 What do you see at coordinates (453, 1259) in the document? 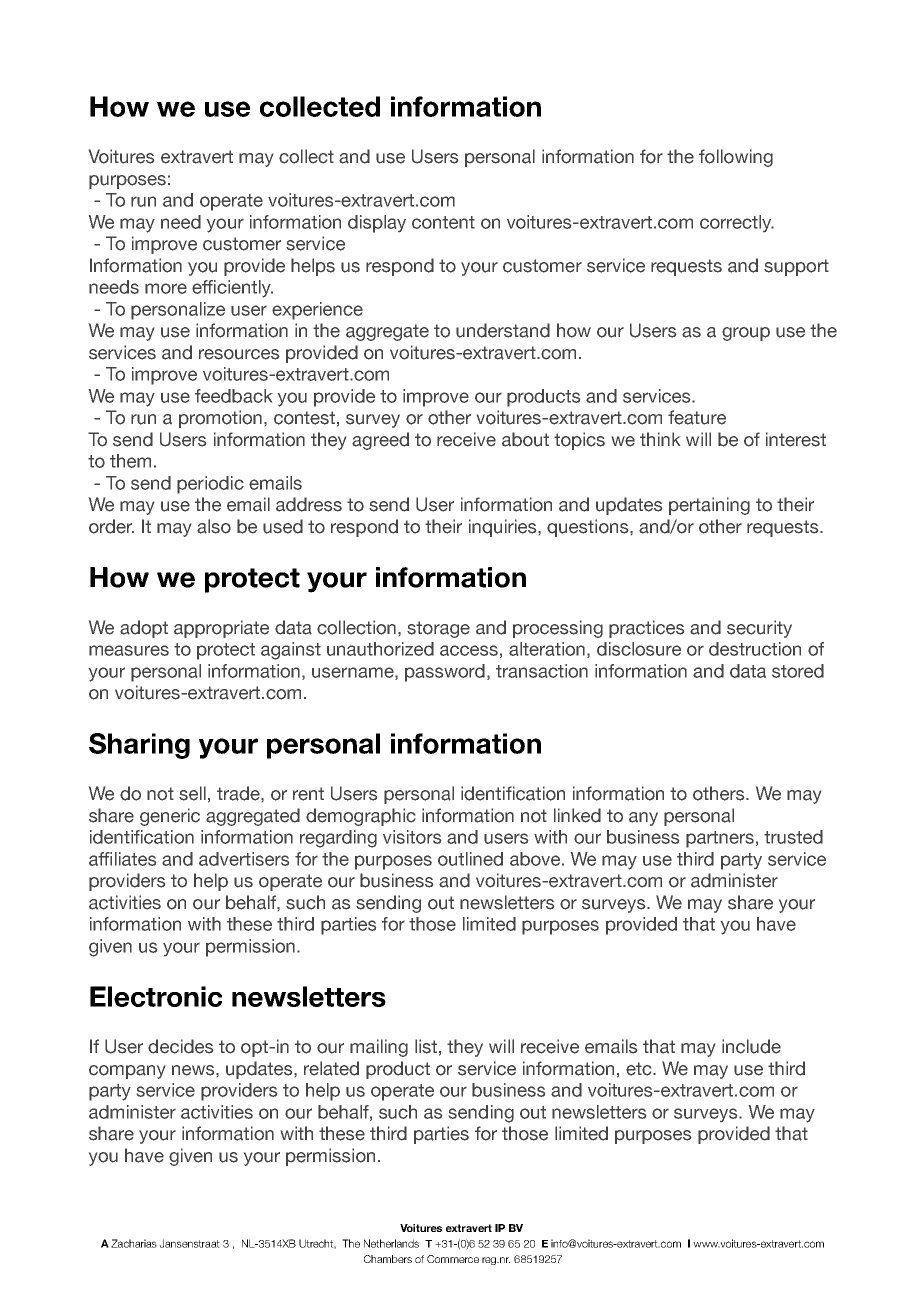
I see `Commerce` at bounding box center [453, 1259].
